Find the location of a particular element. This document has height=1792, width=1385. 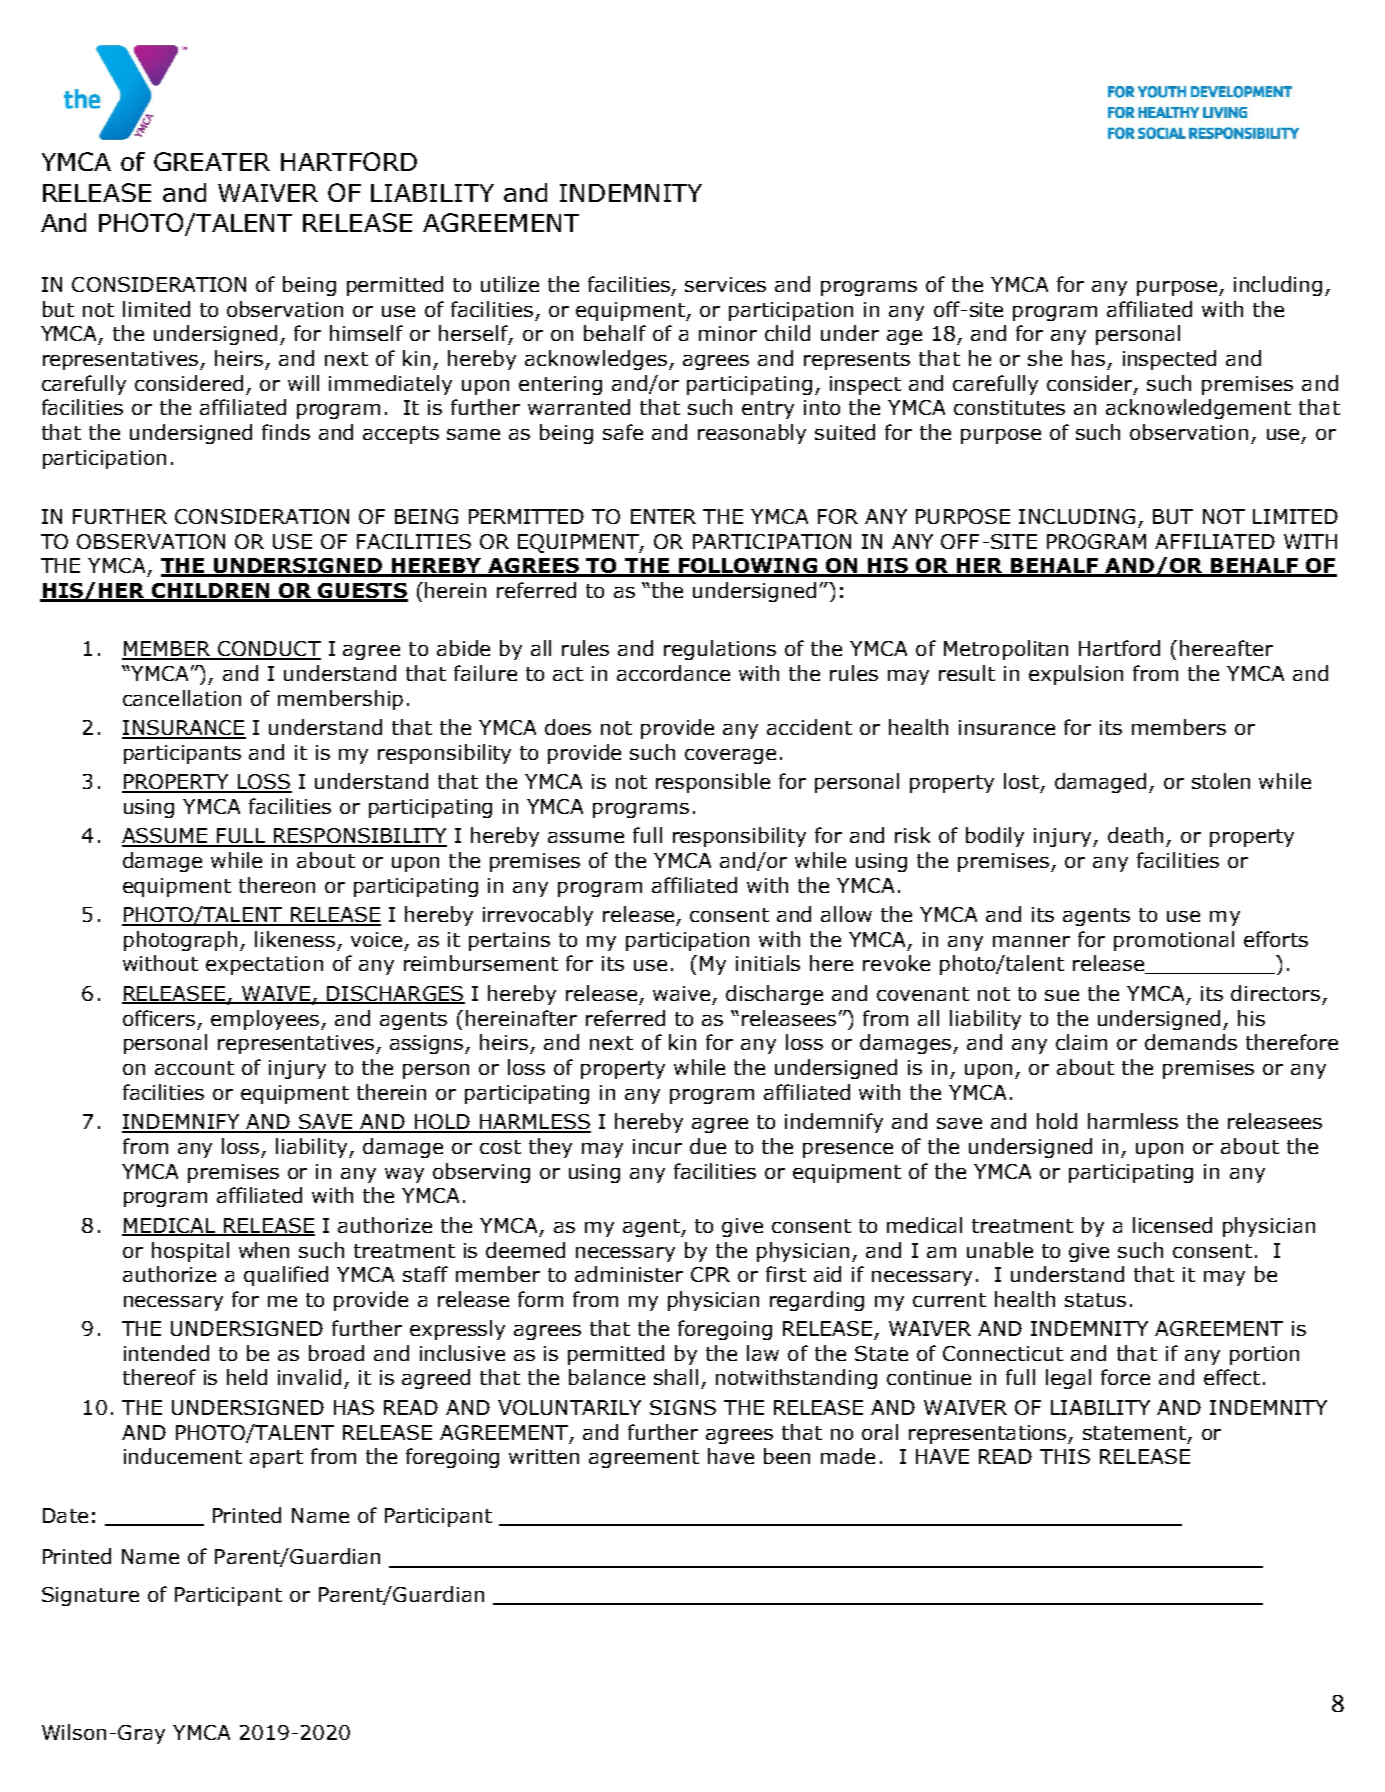

accordance is located at coordinates (673, 673).
